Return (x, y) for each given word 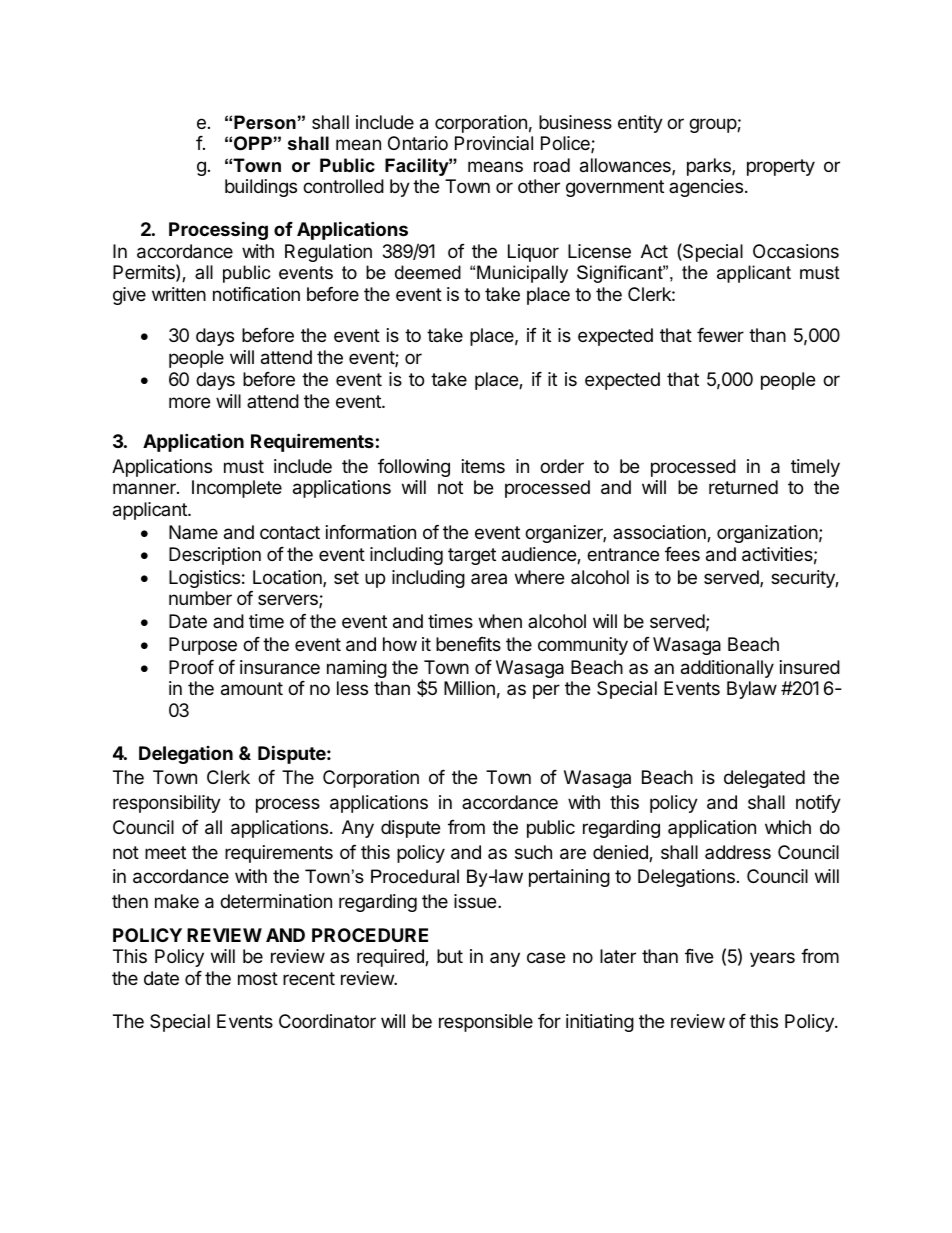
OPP (253, 143)
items (483, 466)
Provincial (494, 143)
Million (469, 688)
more (189, 402)
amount (252, 689)
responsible (486, 1023)
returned (743, 487)
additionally (727, 669)
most (258, 978)
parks (710, 167)
